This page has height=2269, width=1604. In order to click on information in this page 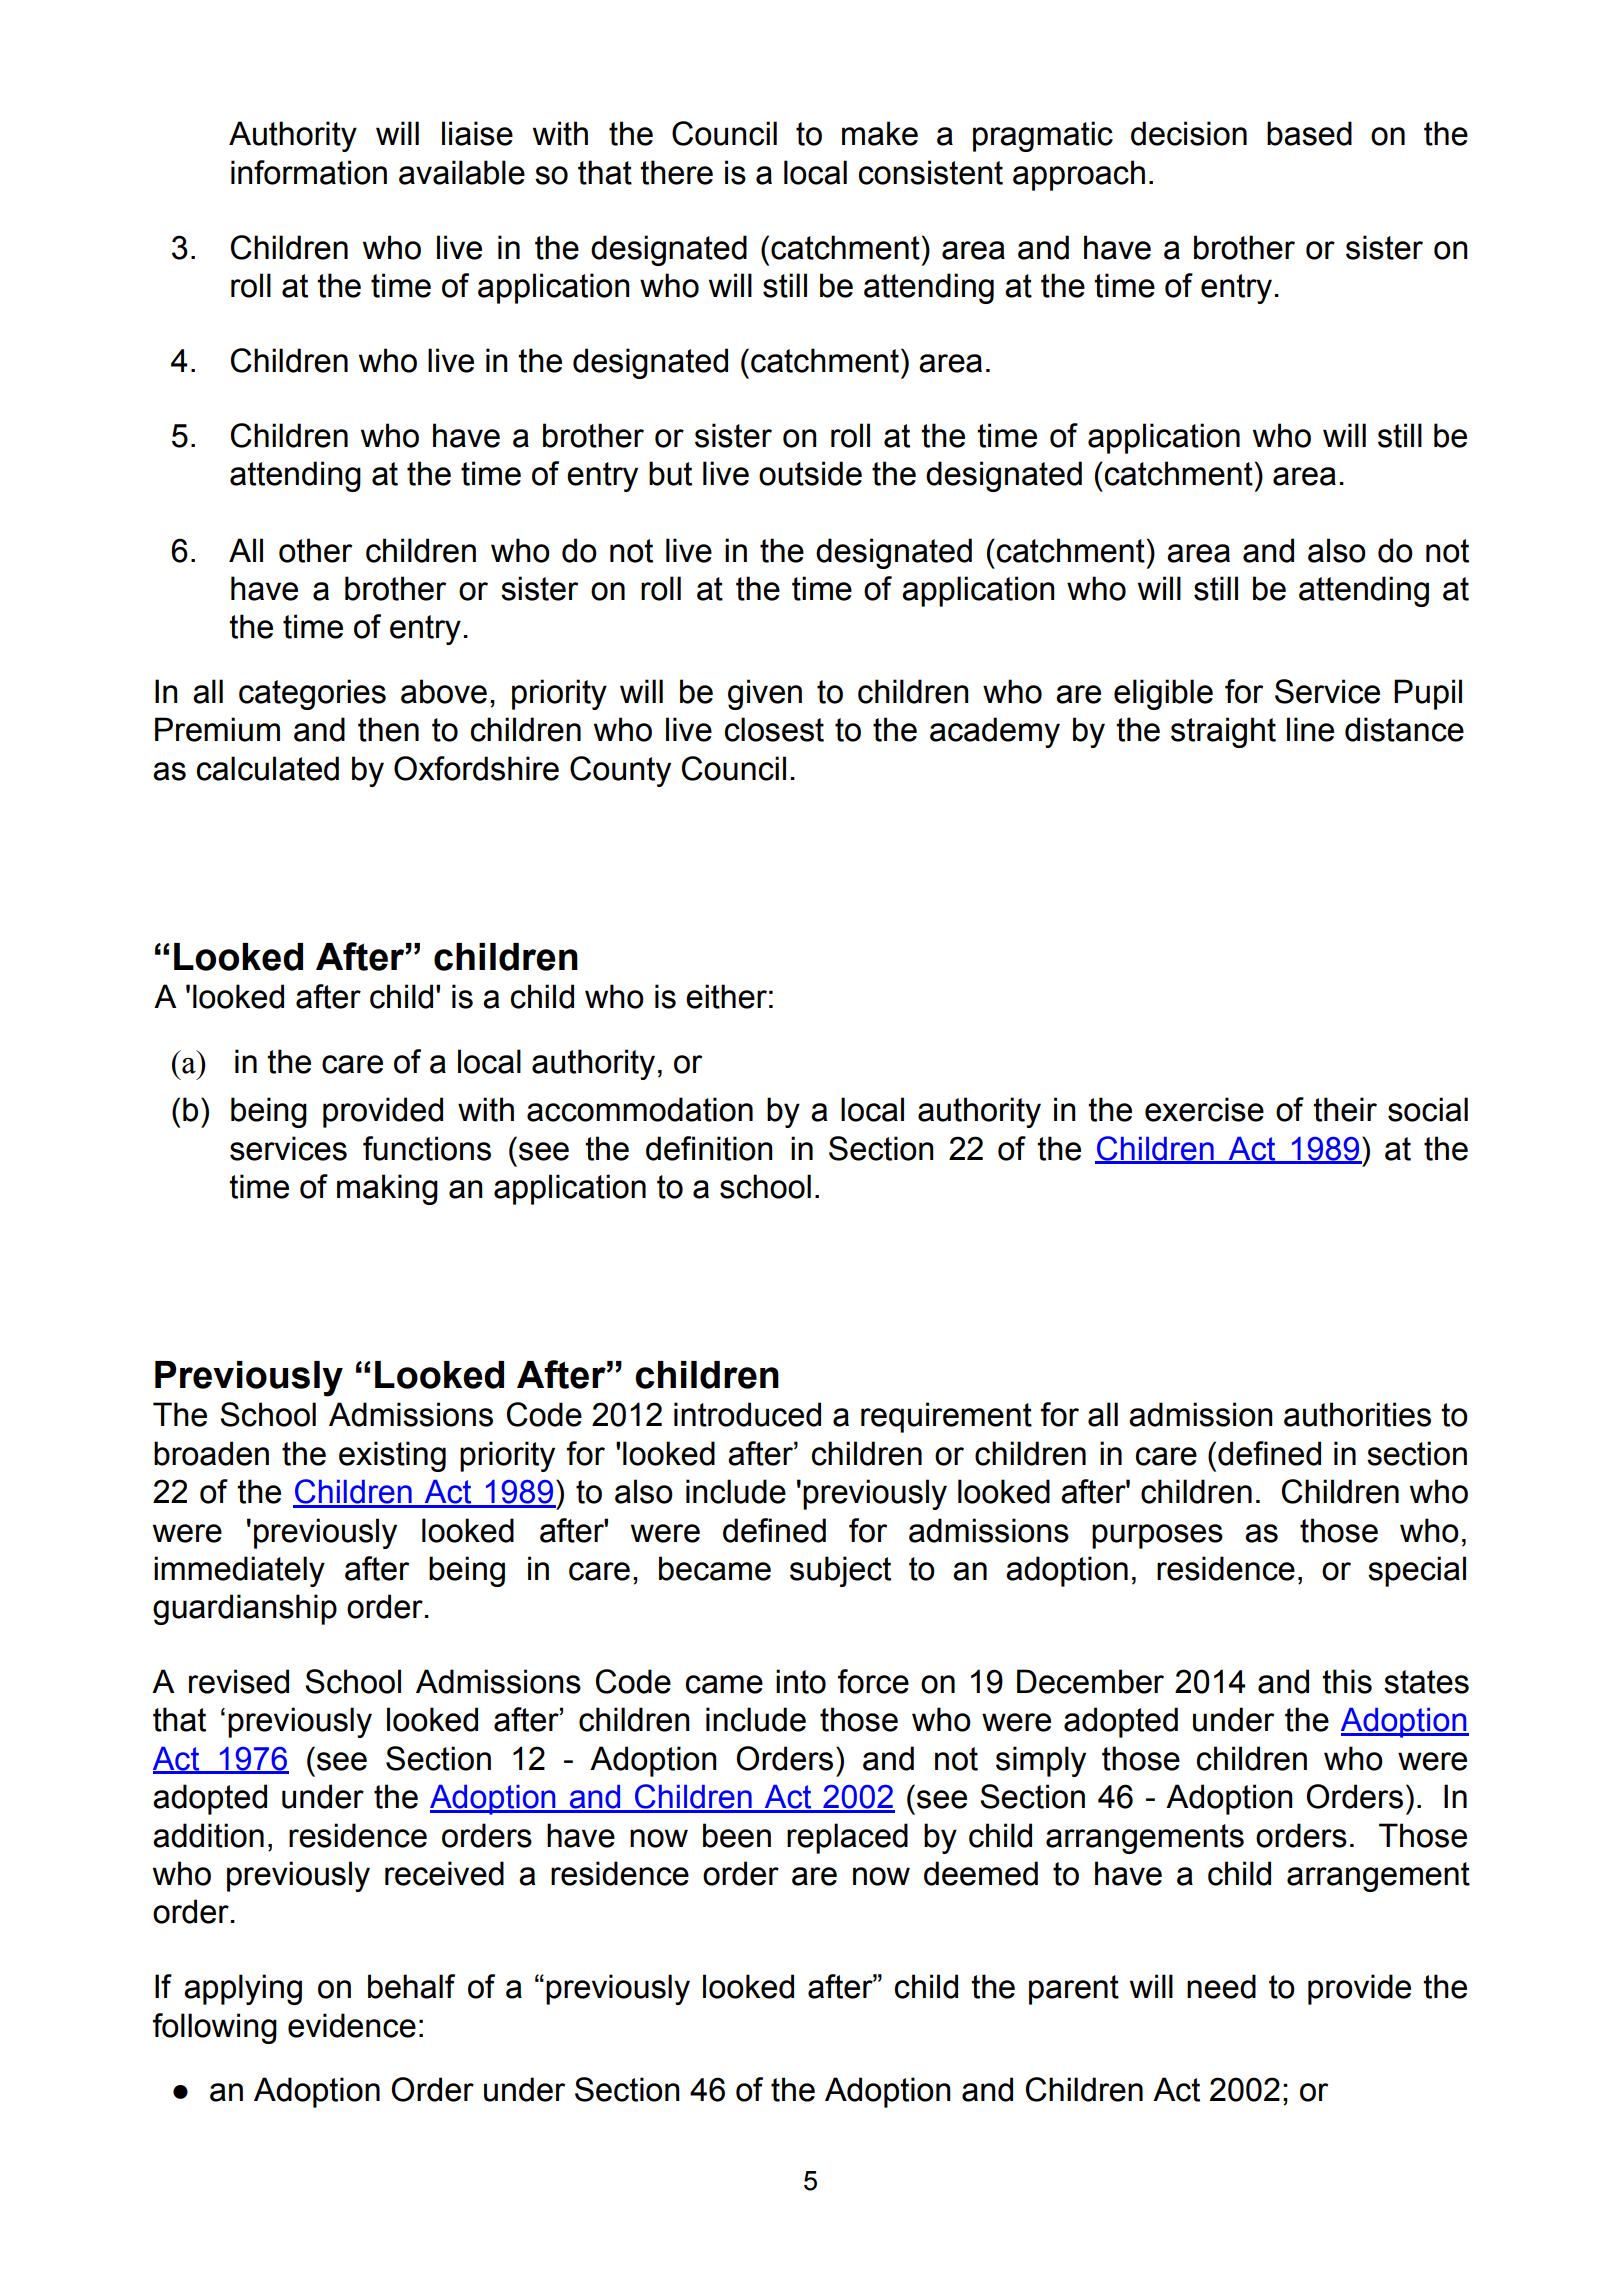, I will do `click(309, 172)`.
